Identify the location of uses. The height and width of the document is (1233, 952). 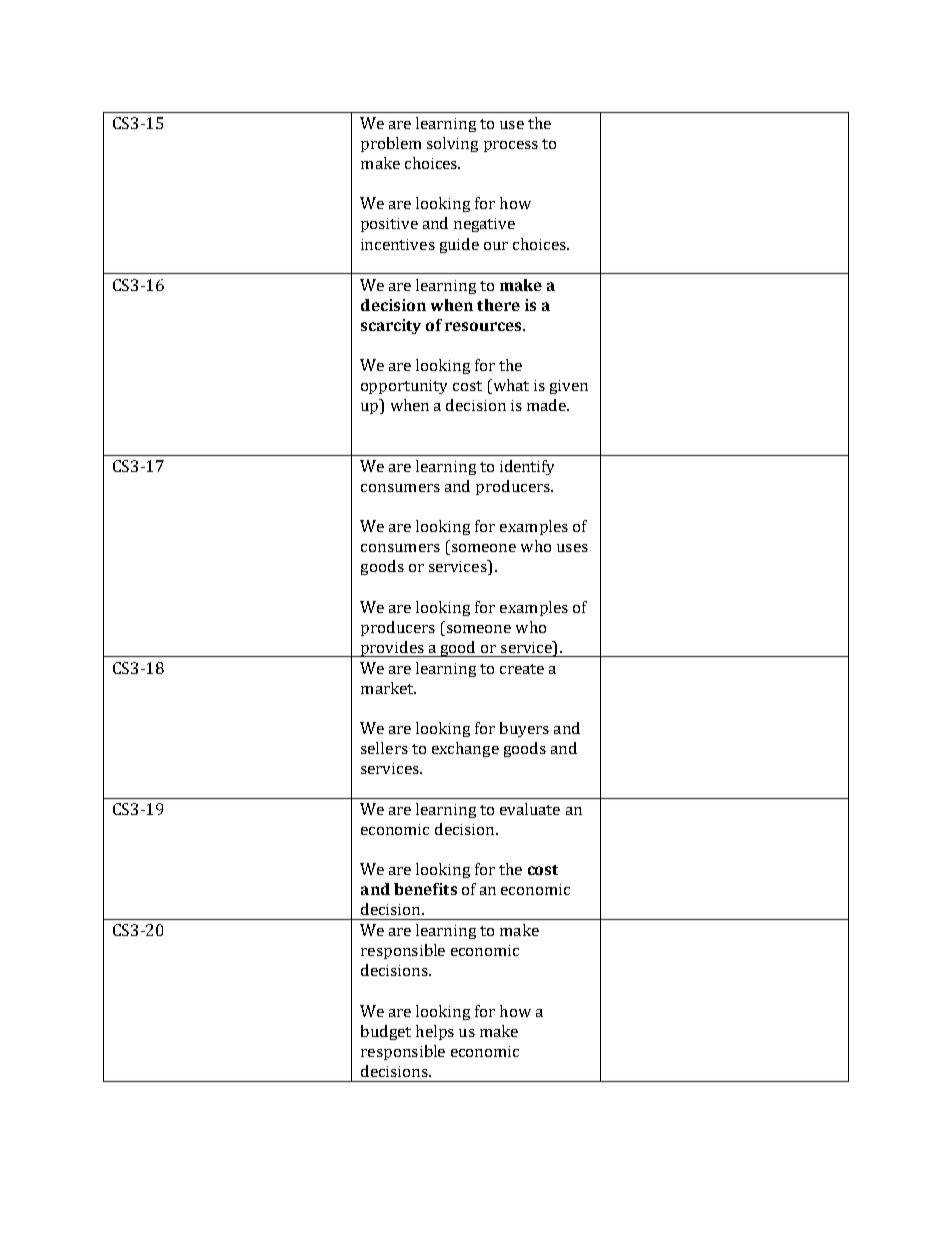
(572, 548).
